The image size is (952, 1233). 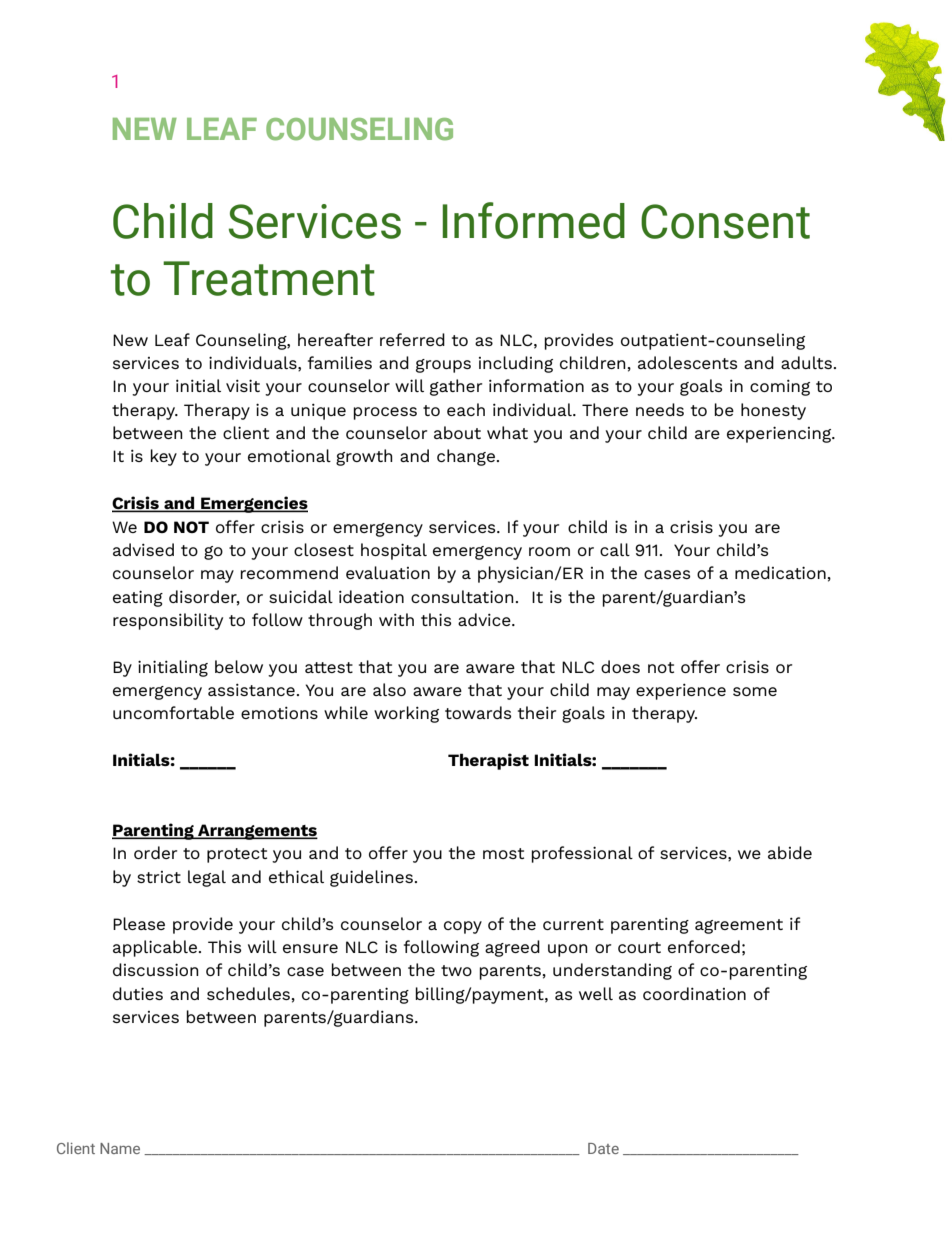 What do you see at coordinates (780, 572) in the document?
I see `medication` at bounding box center [780, 572].
